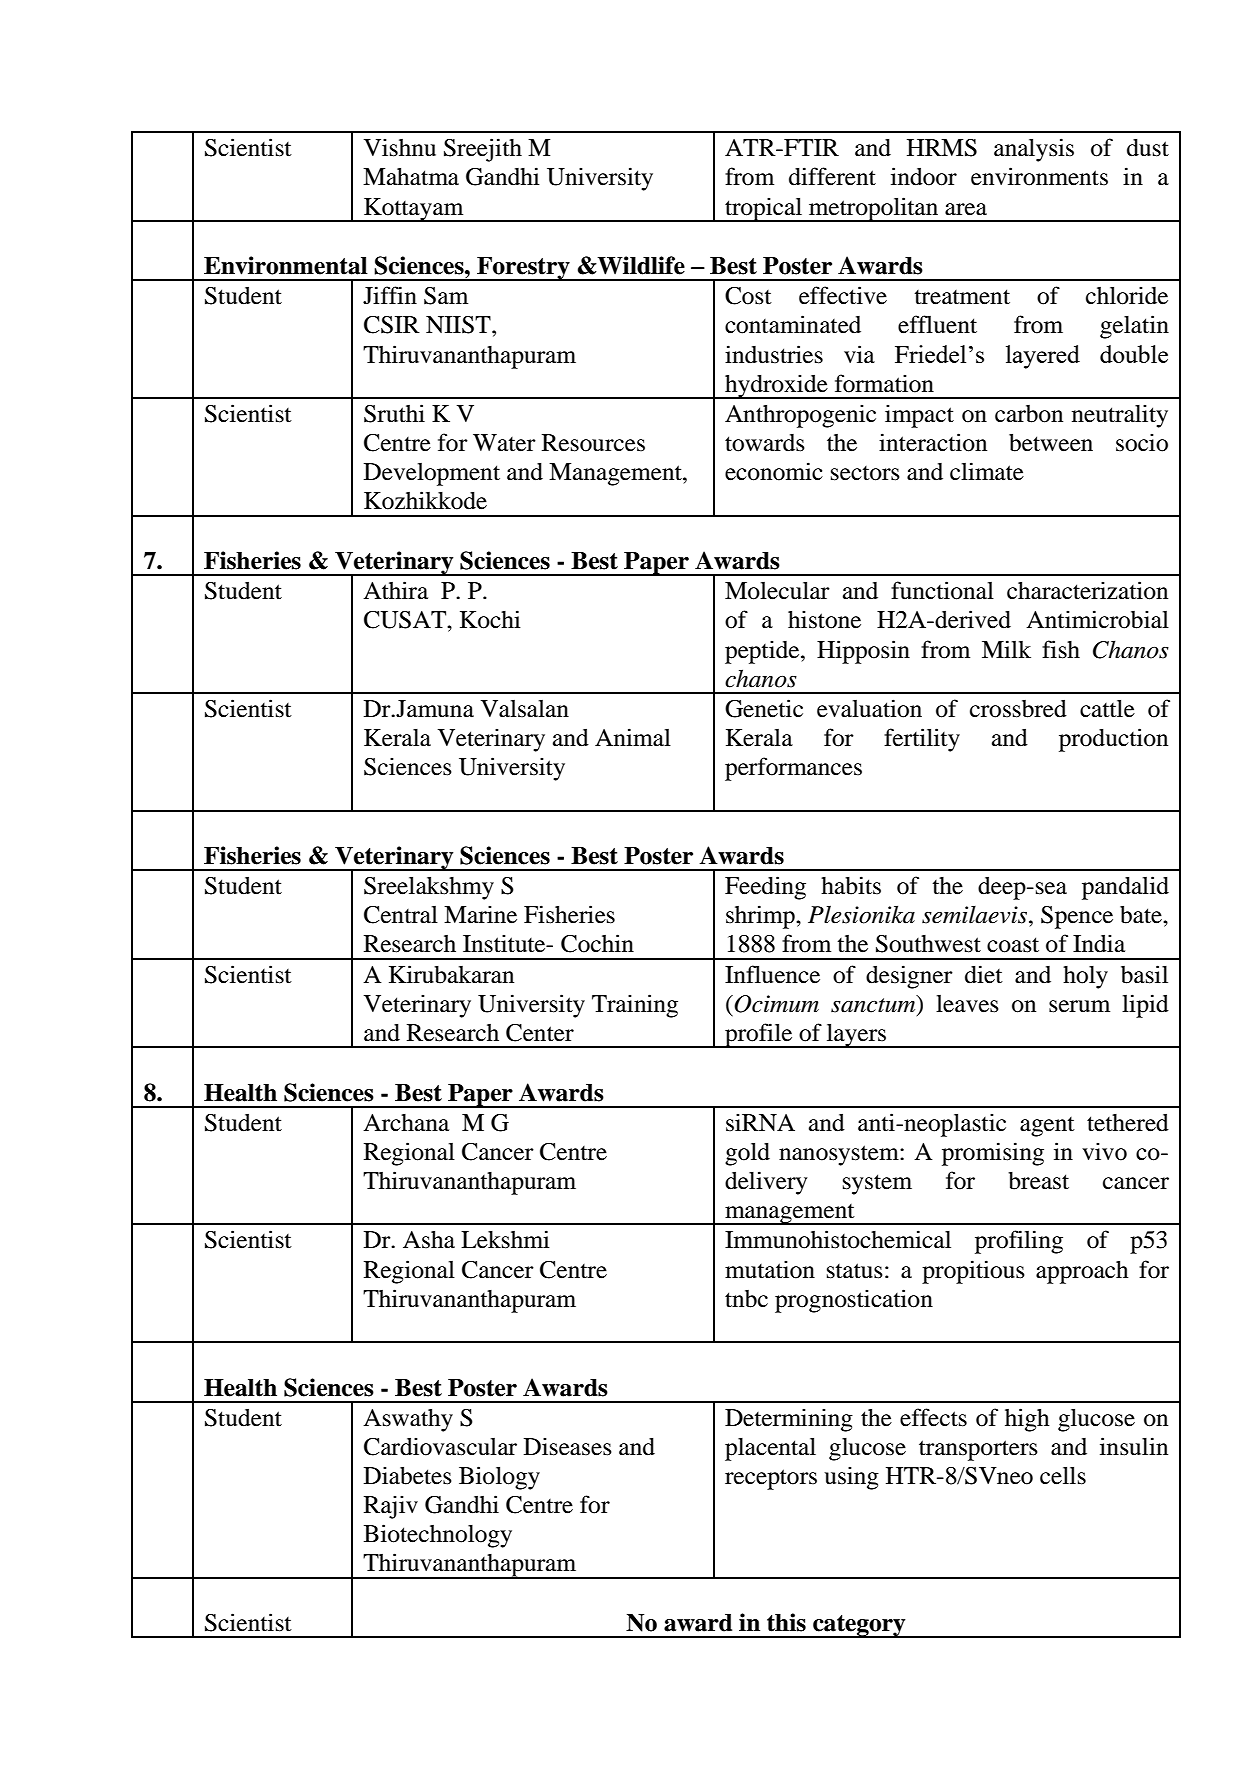 The height and width of the document is (1780, 1259). I want to click on Biotechnology, so click(438, 1536).
